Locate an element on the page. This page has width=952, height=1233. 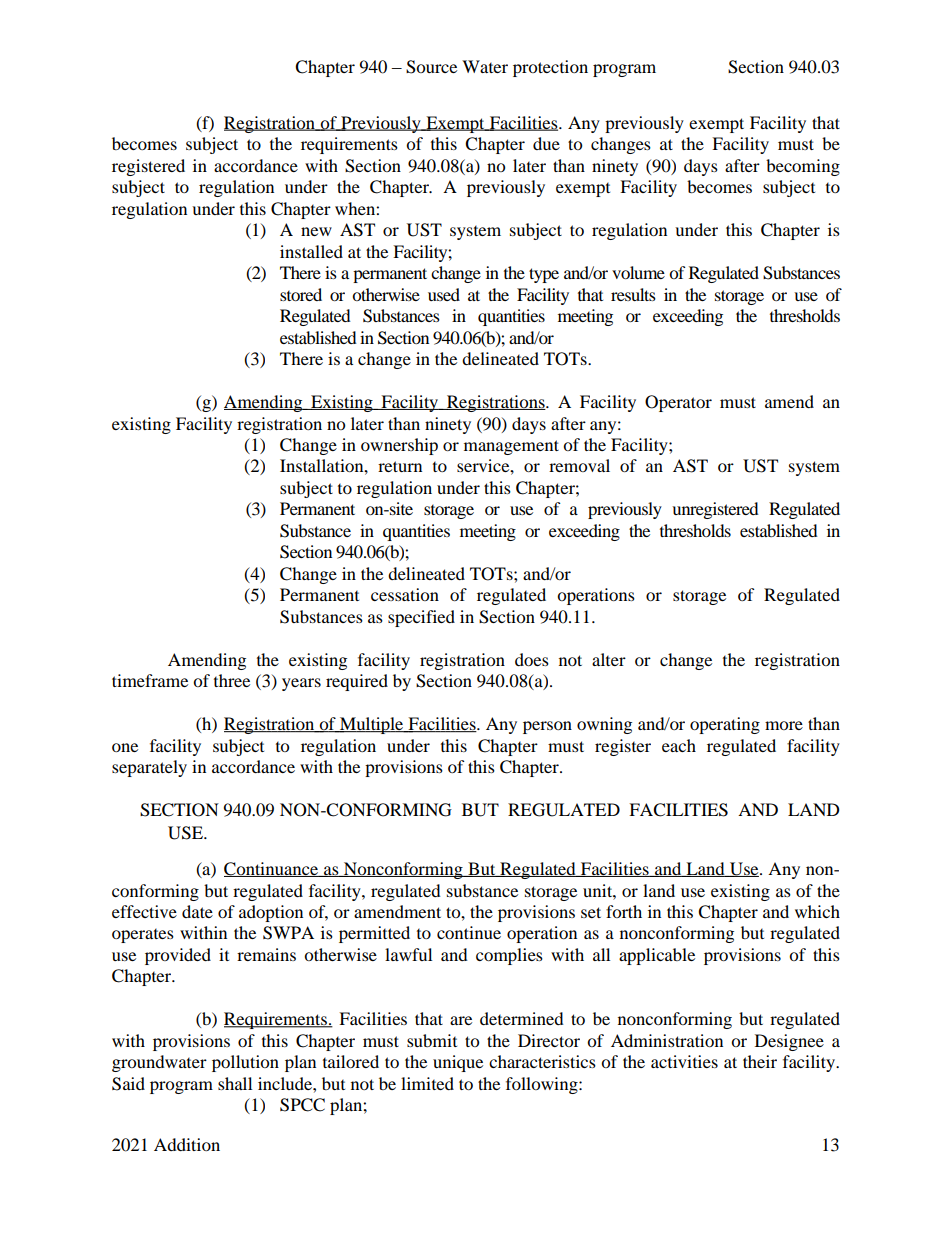
Source is located at coordinates (431, 67).
